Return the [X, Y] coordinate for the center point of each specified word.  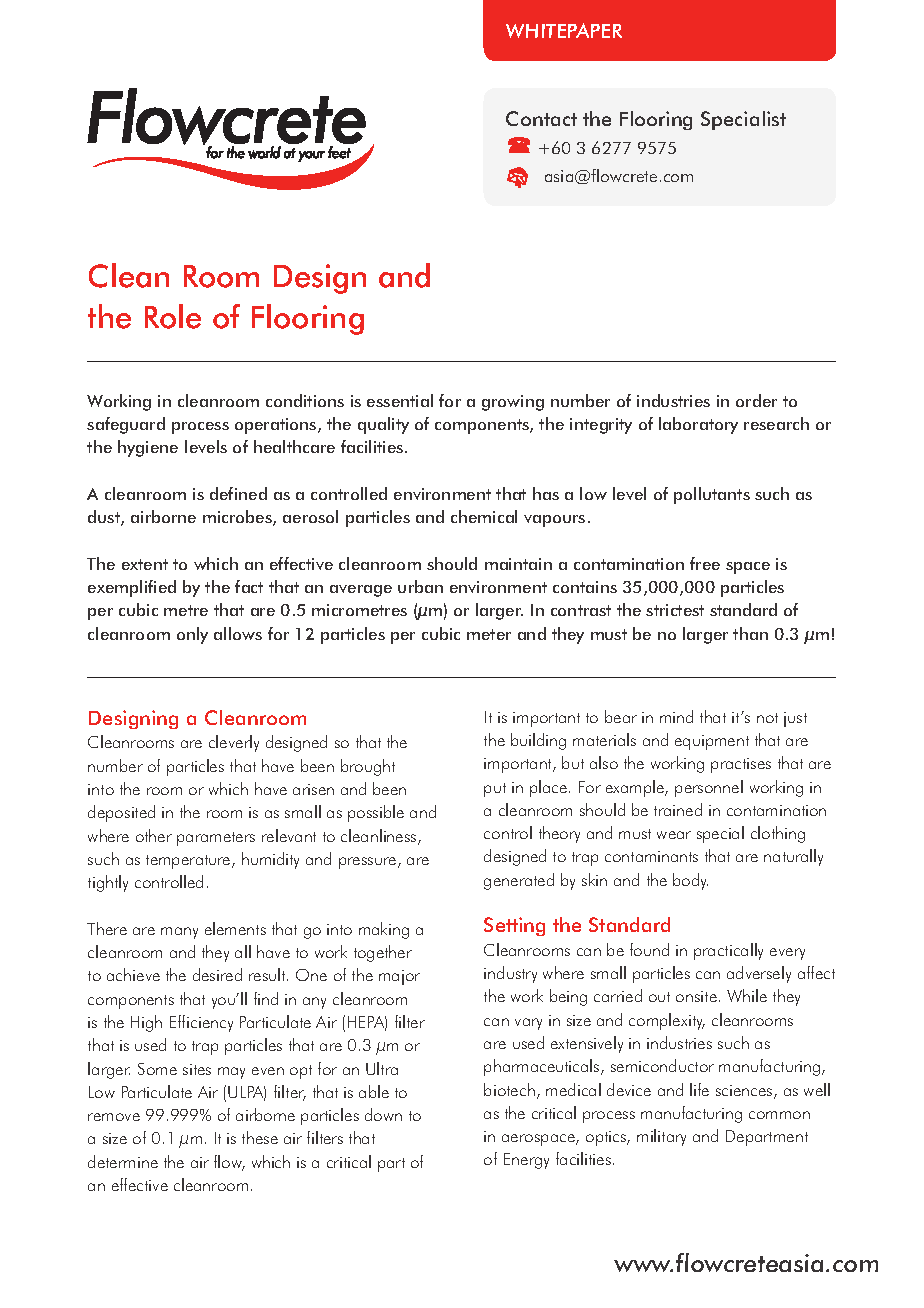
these [260, 1137]
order [756, 400]
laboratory [698, 425]
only [192, 635]
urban [420, 586]
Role [173, 316]
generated [519, 881]
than [750, 633]
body [690, 881]
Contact [541, 118]
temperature [189, 862]
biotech [509, 1089]
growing [513, 403]
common [779, 1115]
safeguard [126, 425]
